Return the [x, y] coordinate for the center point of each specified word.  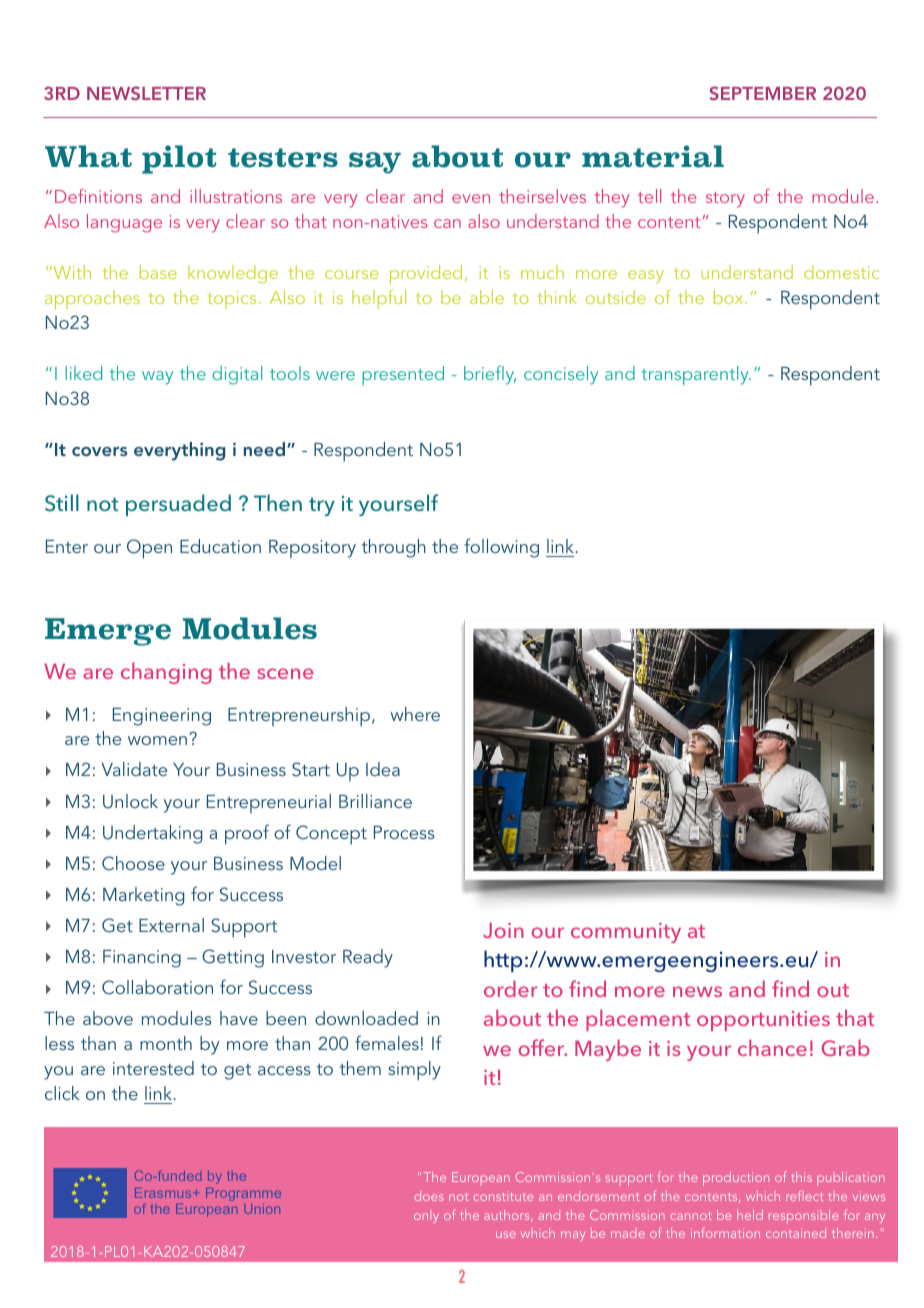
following [501, 548]
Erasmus [164, 1193]
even [471, 198]
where [415, 714]
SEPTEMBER [762, 93]
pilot [179, 159]
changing [166, 673]
